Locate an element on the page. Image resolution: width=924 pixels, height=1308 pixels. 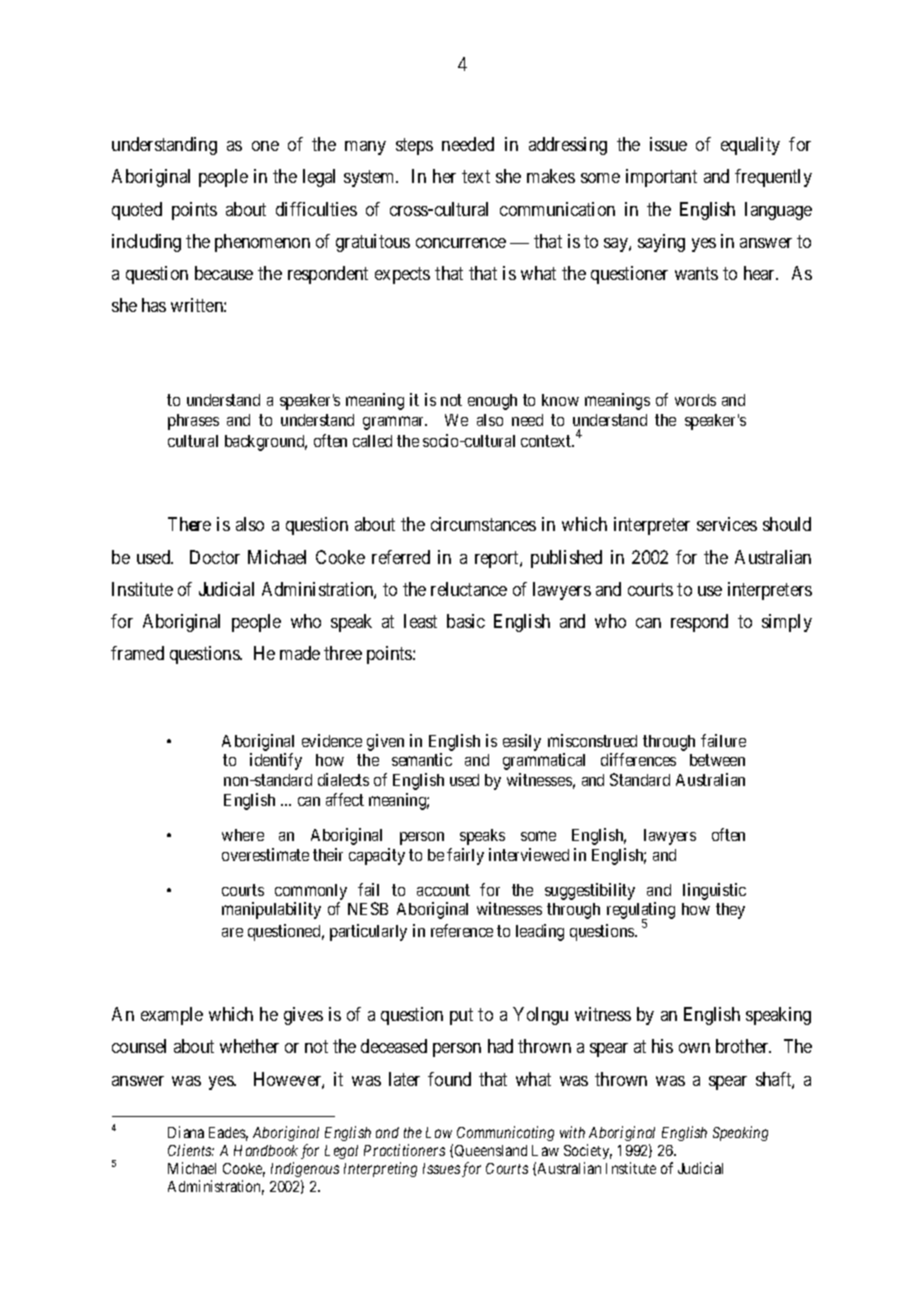
account is located at coordinates (443, 890).
